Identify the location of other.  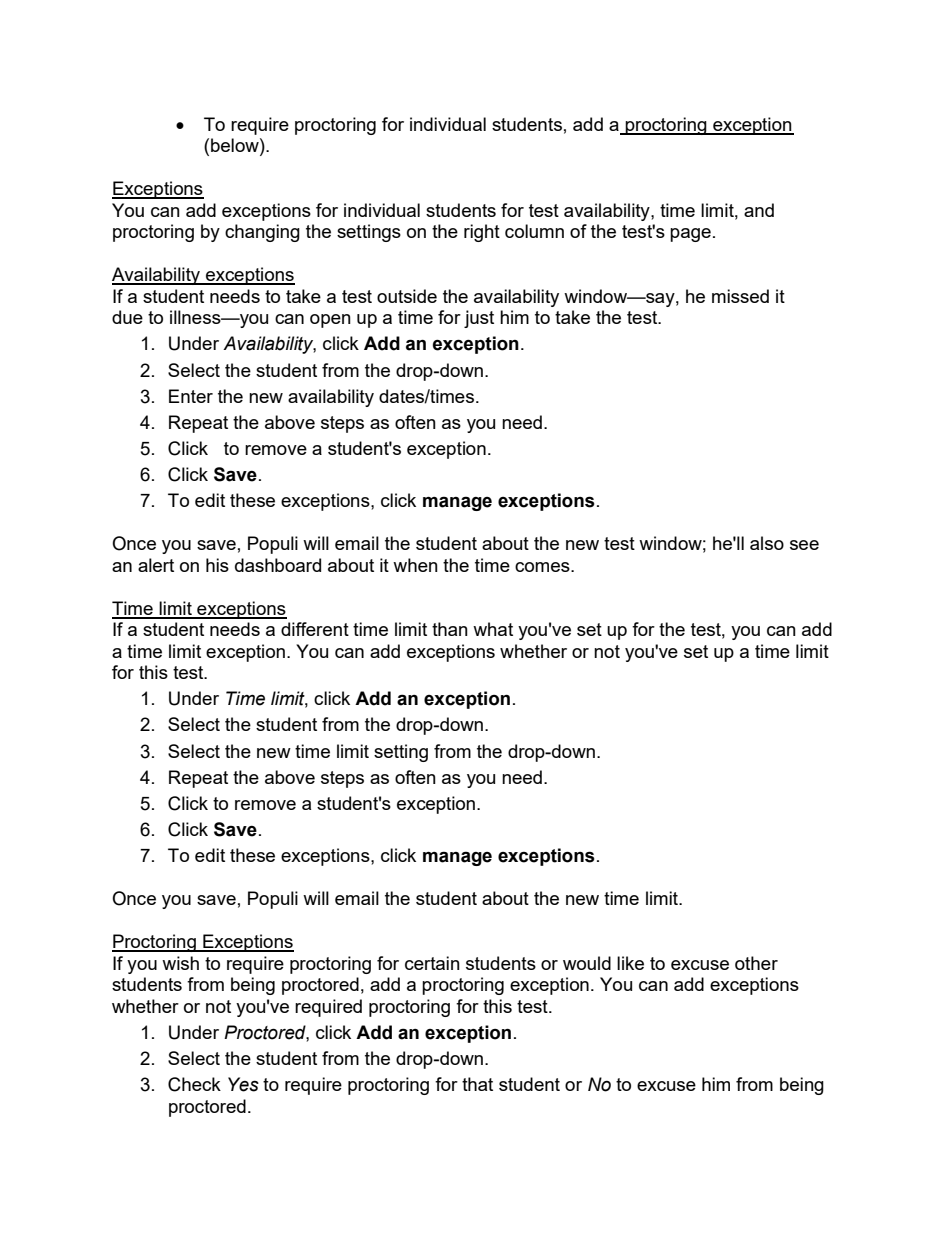
(756, 963).
